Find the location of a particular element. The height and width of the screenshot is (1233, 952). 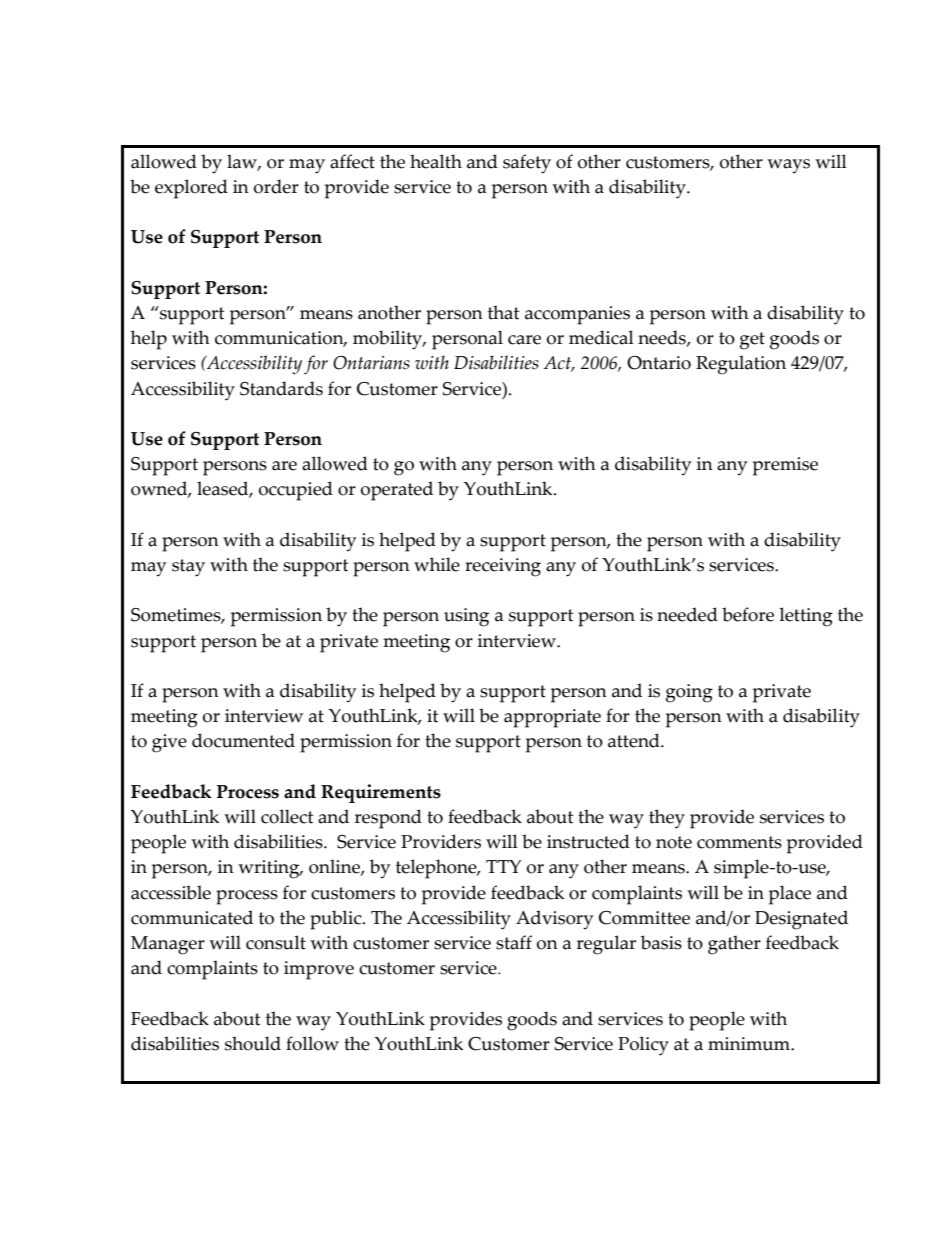

safety is located at coordinates (527, 164).
